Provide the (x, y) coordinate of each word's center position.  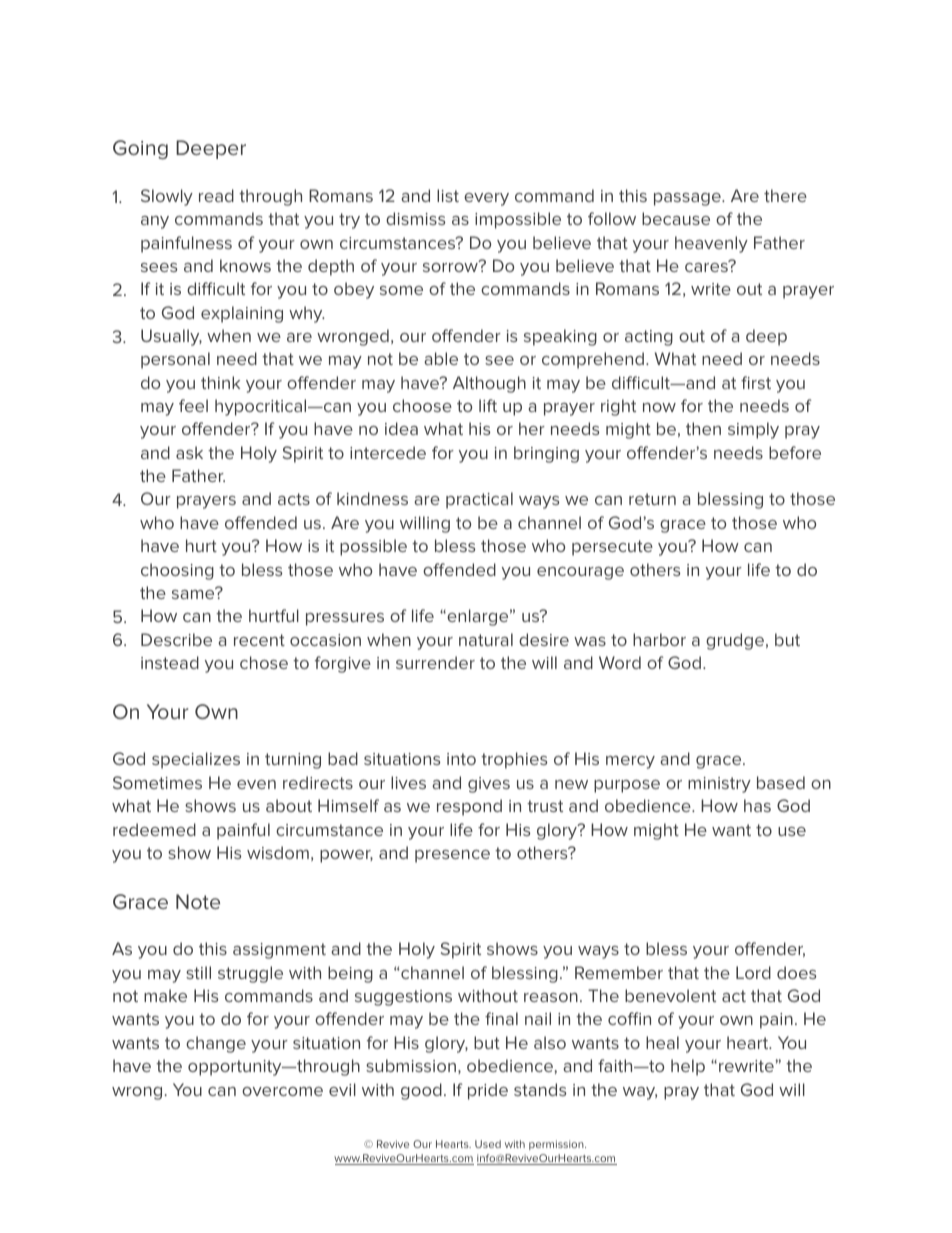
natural (486, 639)
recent (259, 640)
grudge (736, 641)
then (703, 428)
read (216, 195)
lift (488, 405)
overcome (282, 1091)
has (757, 805)
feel (193, 405)
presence (452, 856)
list (448, 195)
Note (198, 901)
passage (688, 199)
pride (488, 1091)
